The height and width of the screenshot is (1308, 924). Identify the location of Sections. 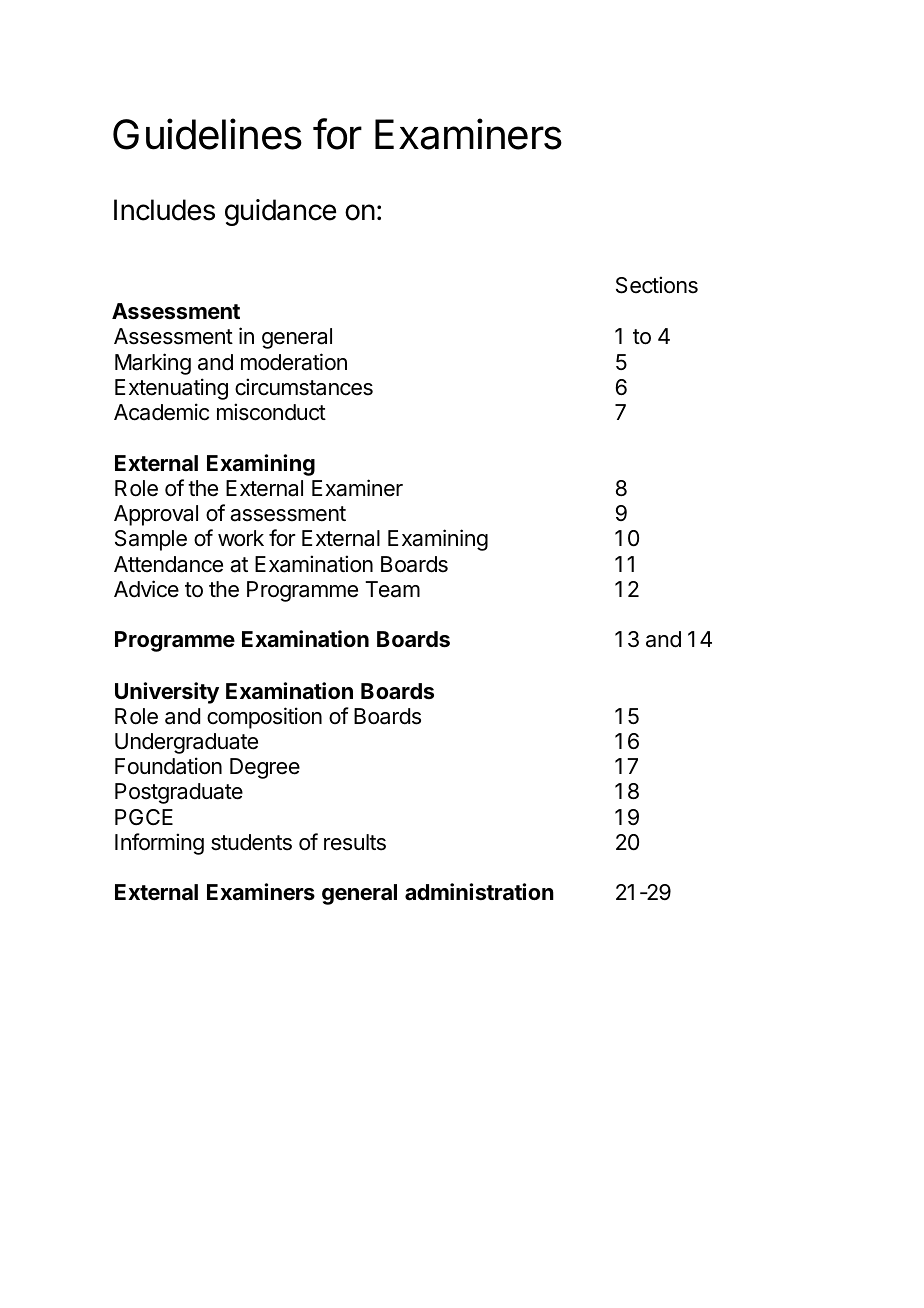
(657, 285).
